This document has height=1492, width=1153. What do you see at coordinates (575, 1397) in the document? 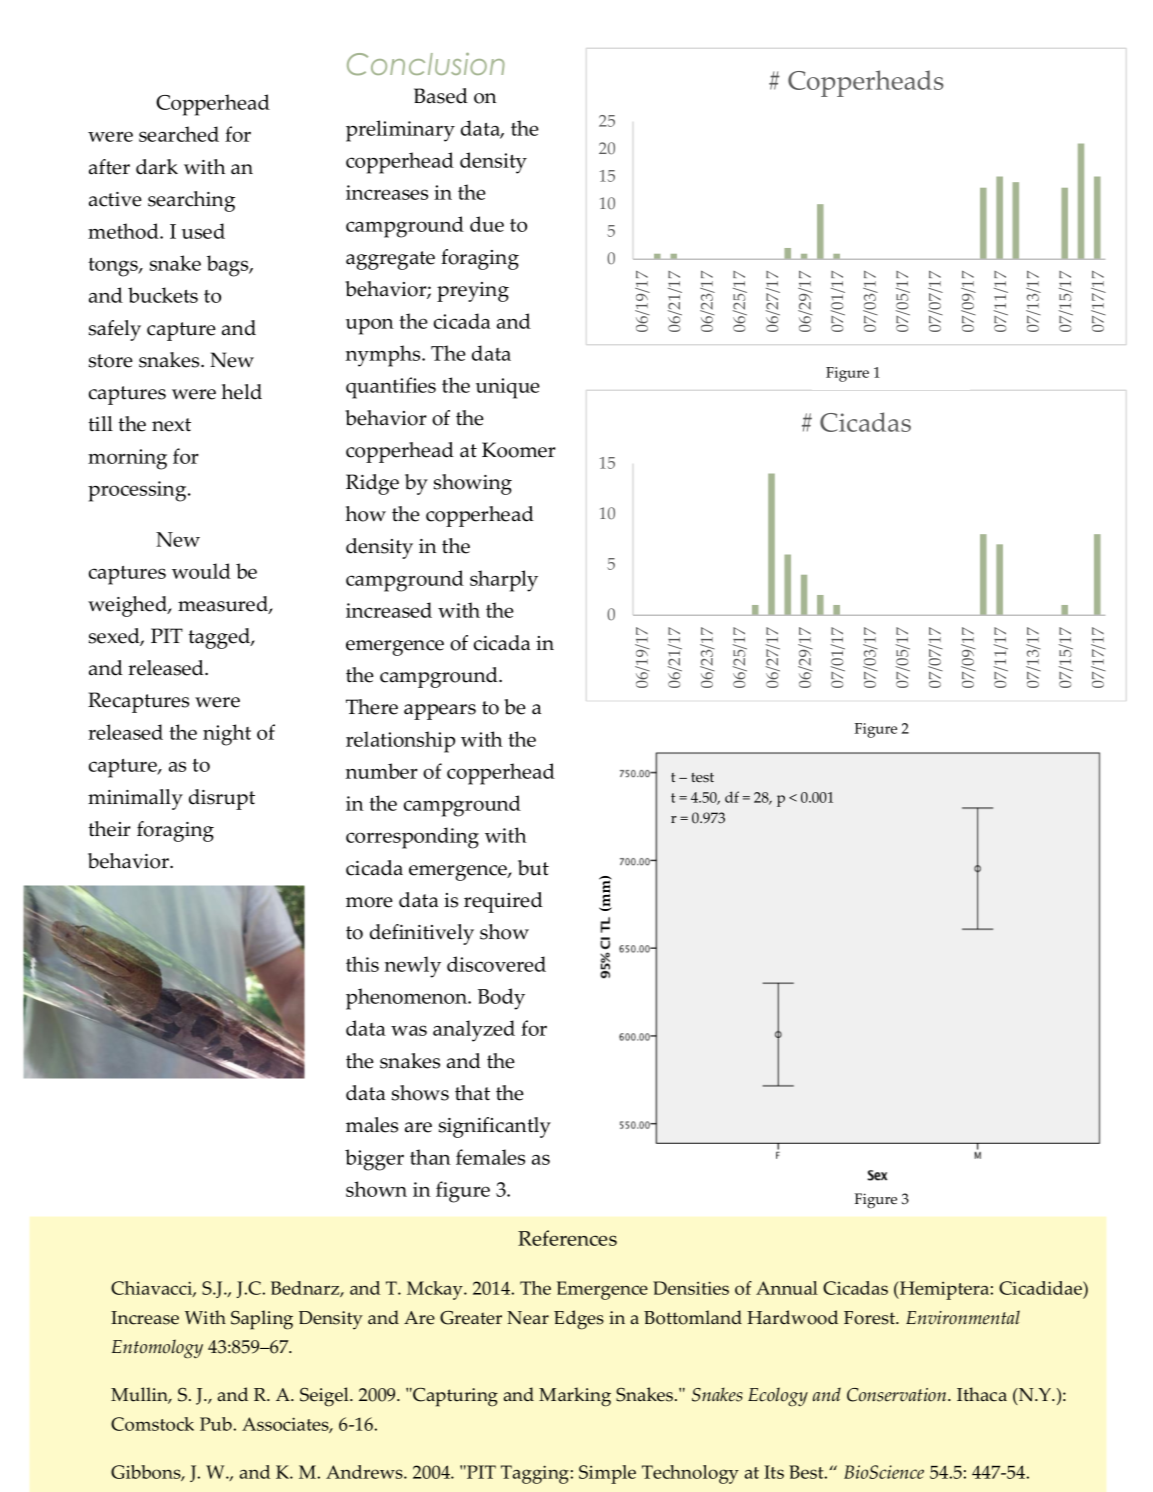
I see `Marking` at bounding box center [575, 1397].
